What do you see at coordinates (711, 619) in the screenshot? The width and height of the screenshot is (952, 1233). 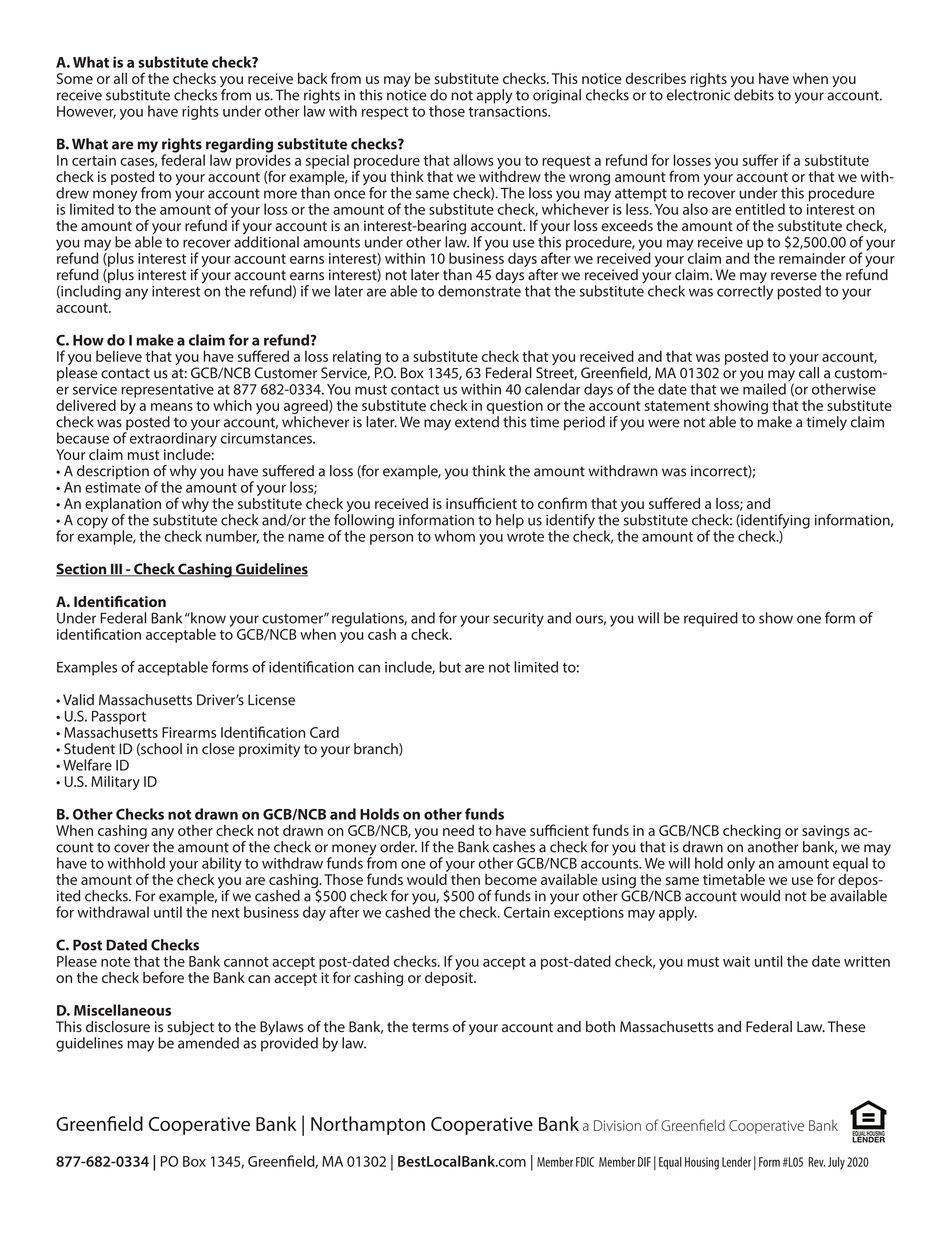 I see `required` at bounding box center [711, 619].
